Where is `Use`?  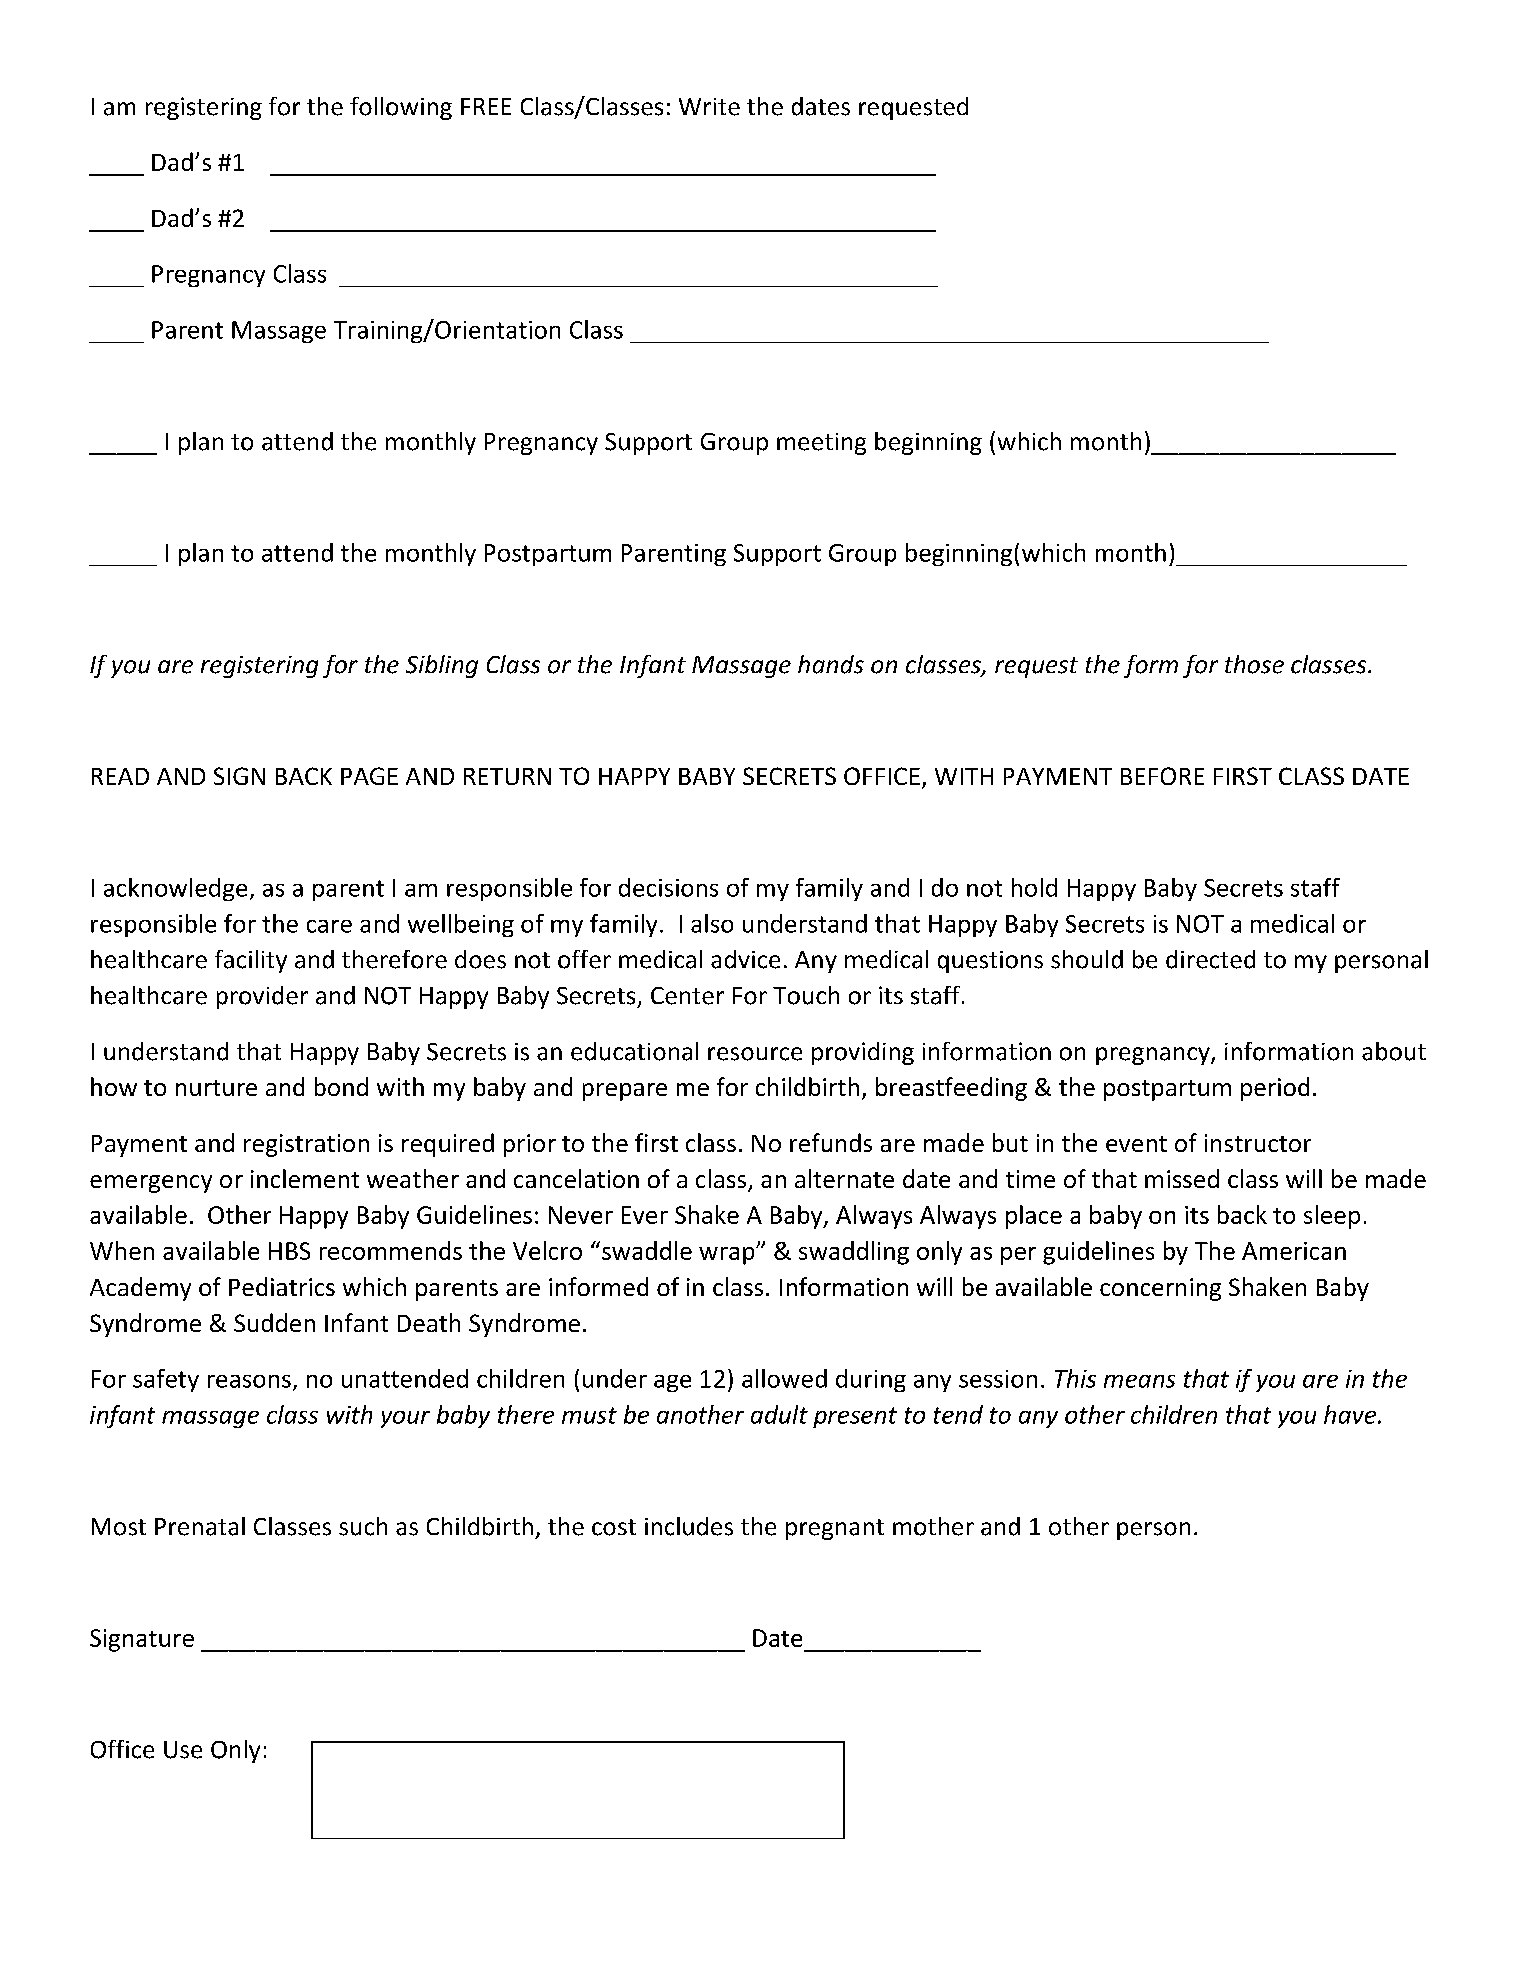
Use is located at coordinates (183, 1750).
